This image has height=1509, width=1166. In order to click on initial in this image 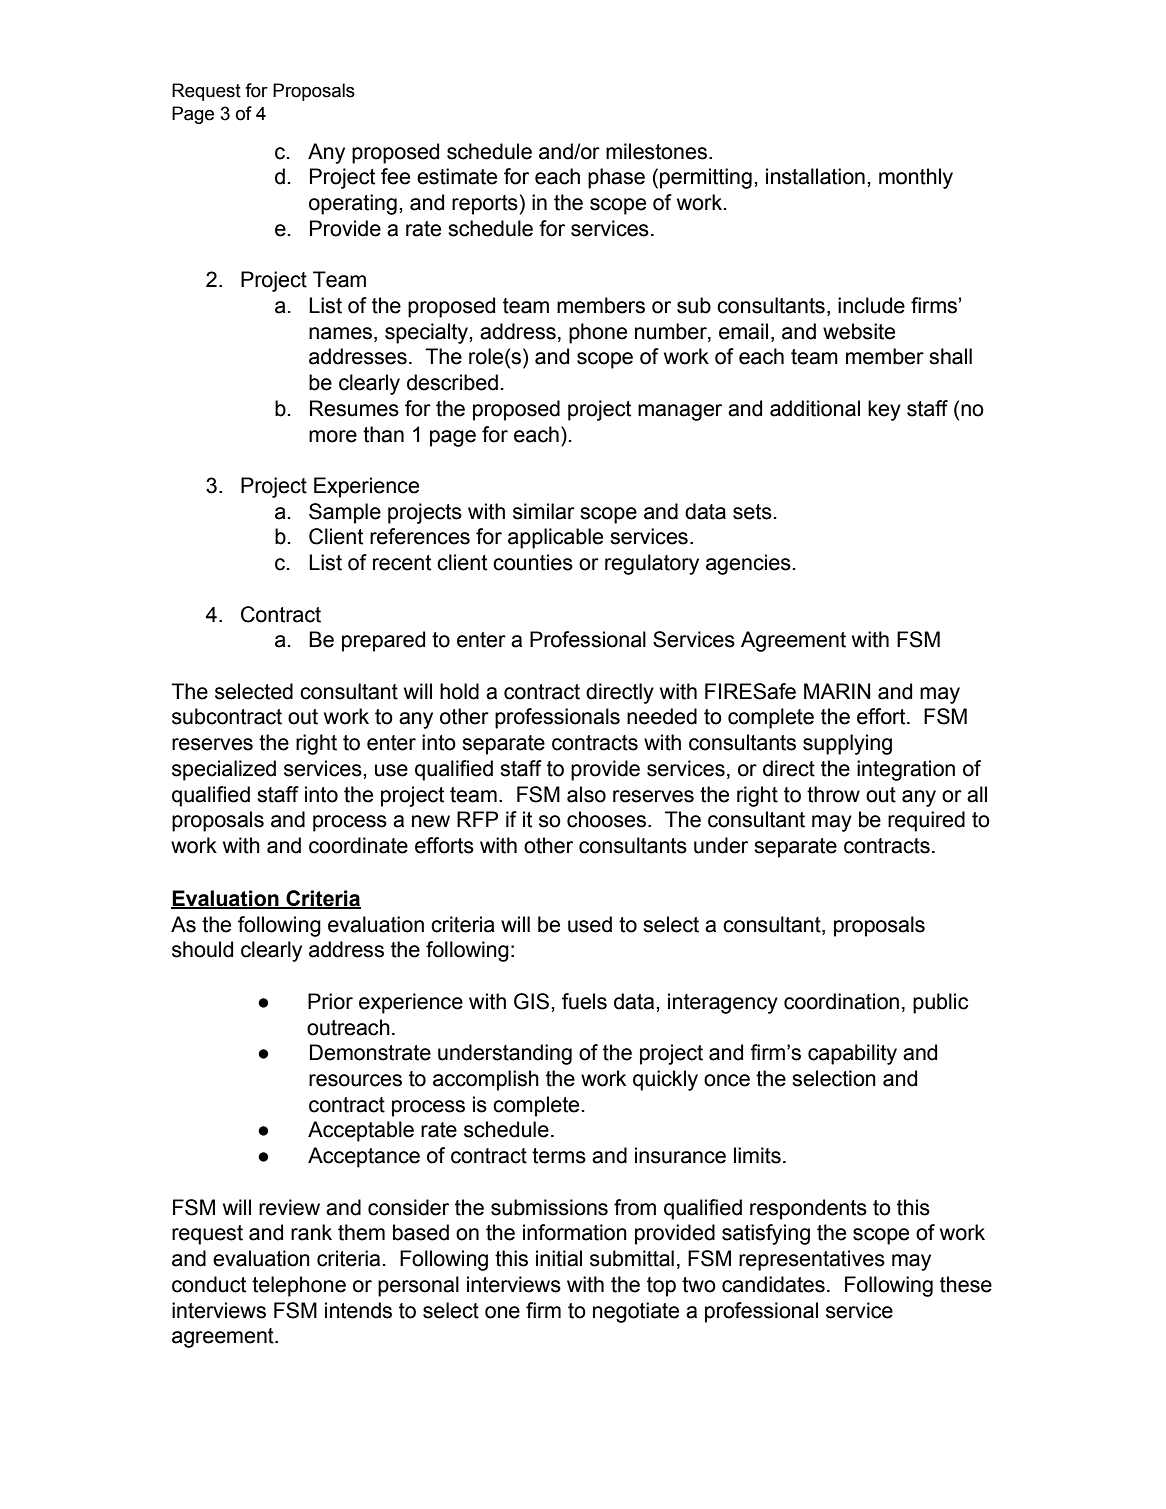, I will do `click(559, 1258)`.
